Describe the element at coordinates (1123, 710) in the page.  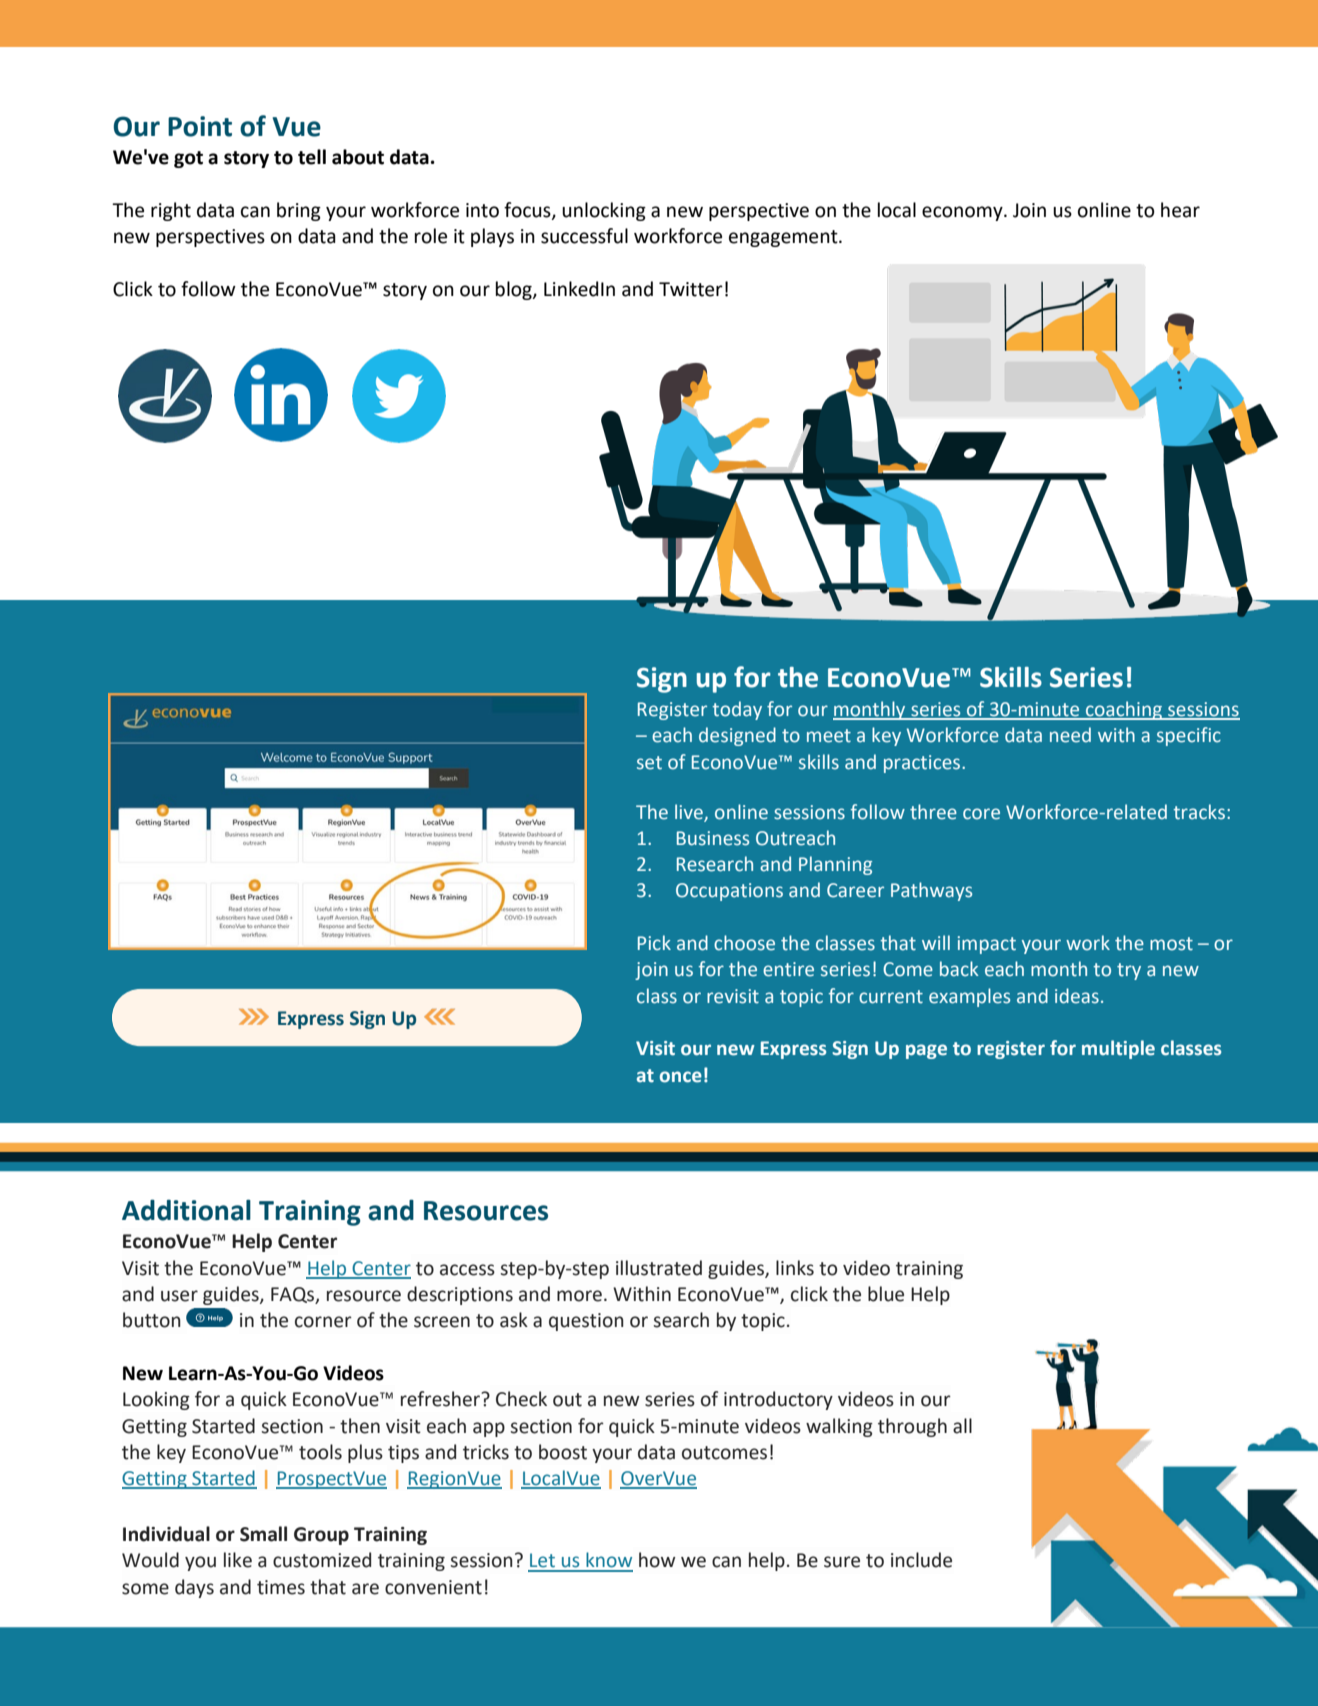
I see `coaching` at that location.
